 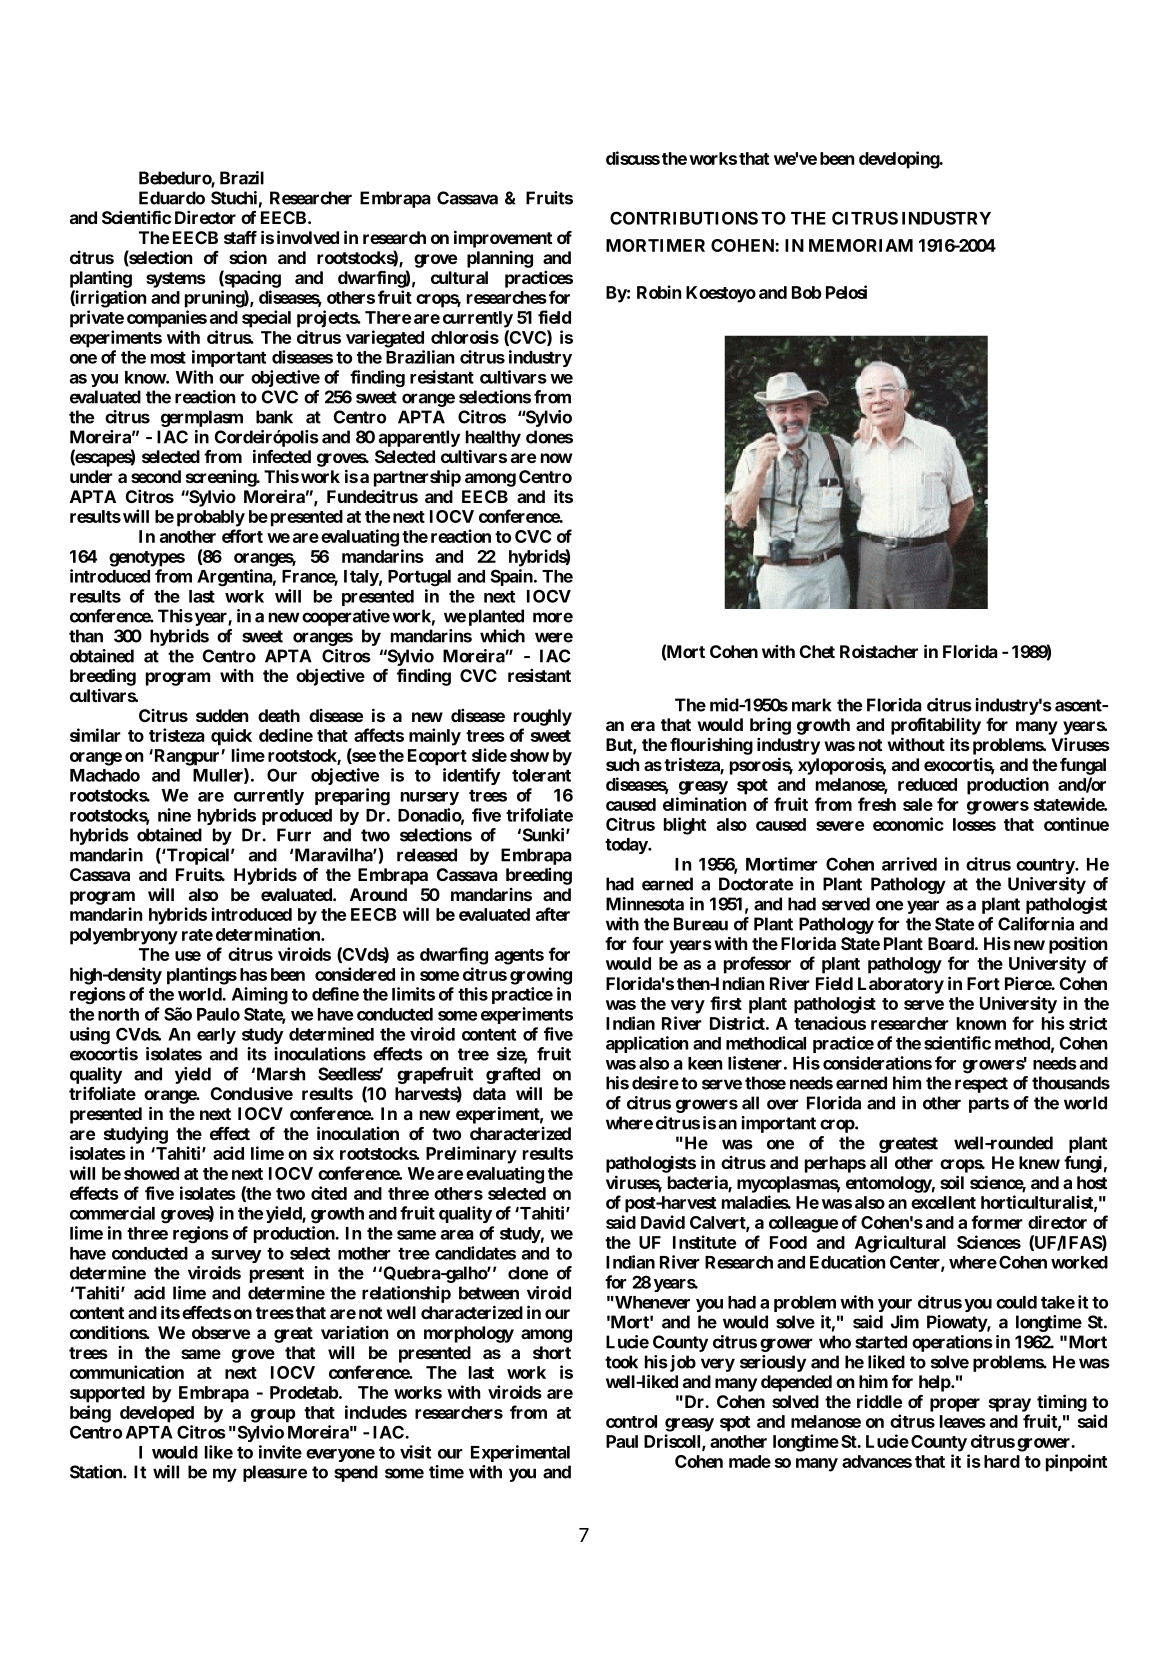 I want to click on commercial, so click(x=112, y=1213).
